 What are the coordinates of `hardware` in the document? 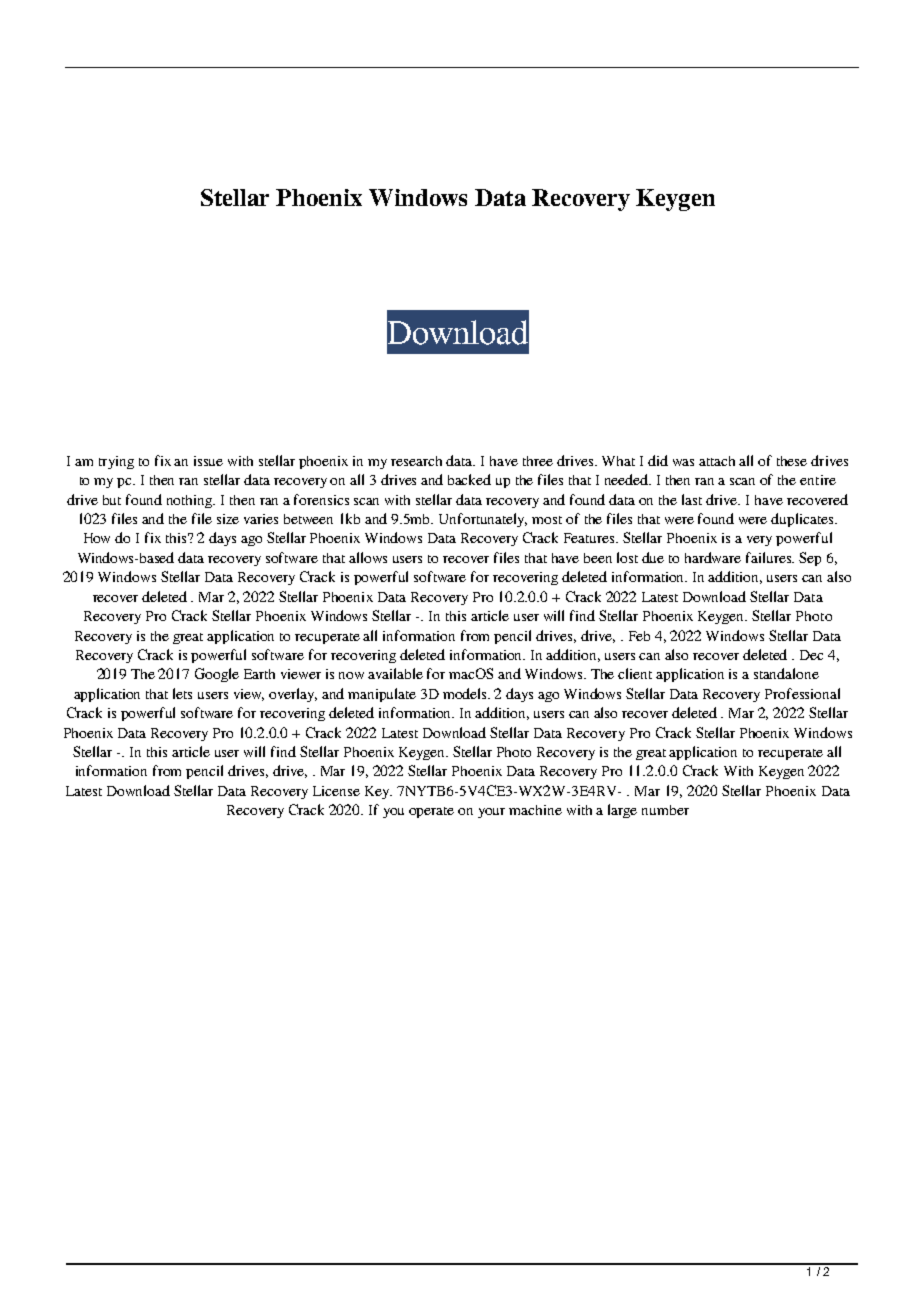 It's located at (713, 557).
